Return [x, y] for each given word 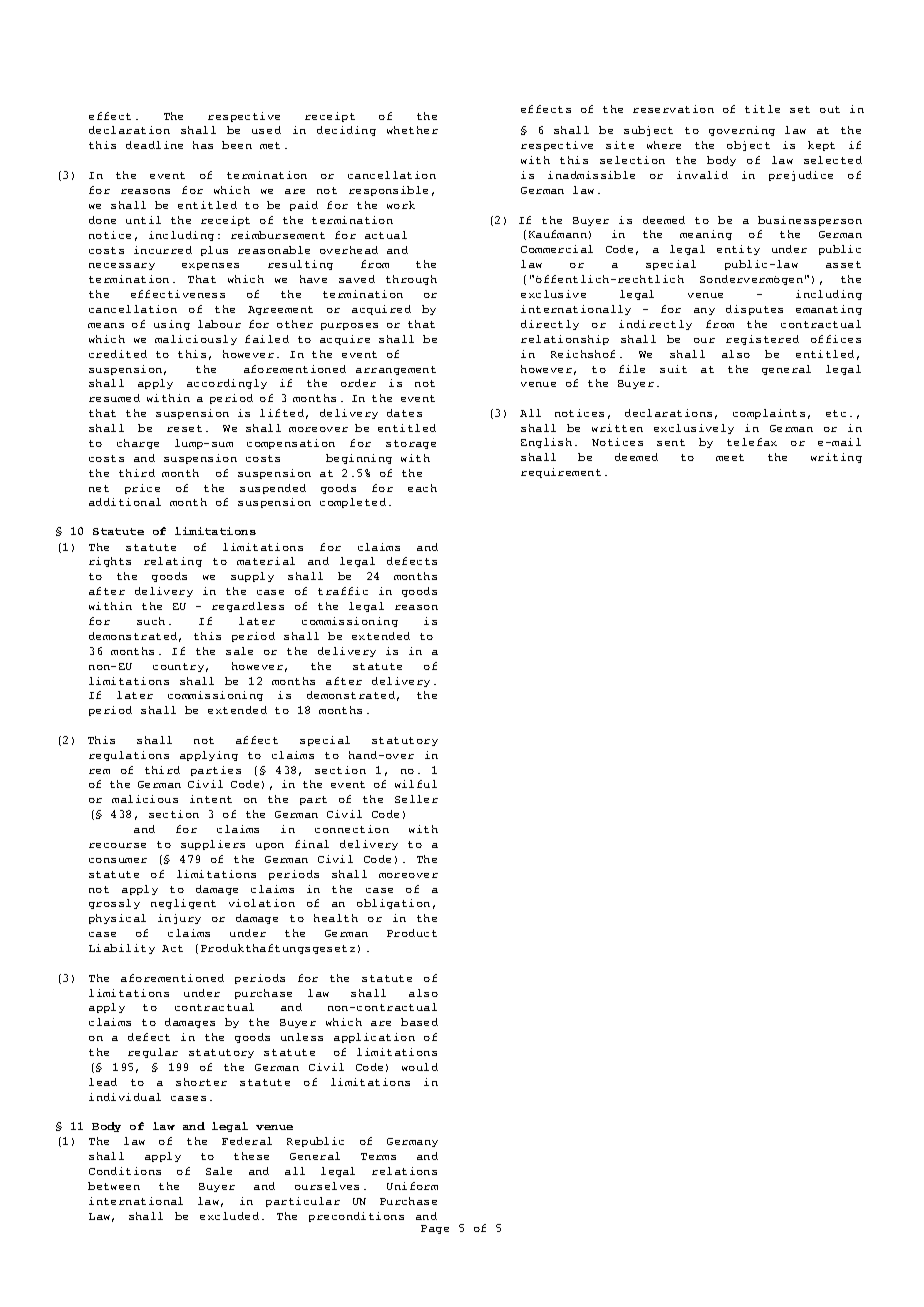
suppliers [213, 845]
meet [730, 457]
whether [412, 130]
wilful [416, 784]
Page [435, 1229]
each [422, 488]
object [748, 146]
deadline [154, 145]
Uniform [412, 1186]
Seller [416, 799]
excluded [229, 1216]
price [142, 489]
